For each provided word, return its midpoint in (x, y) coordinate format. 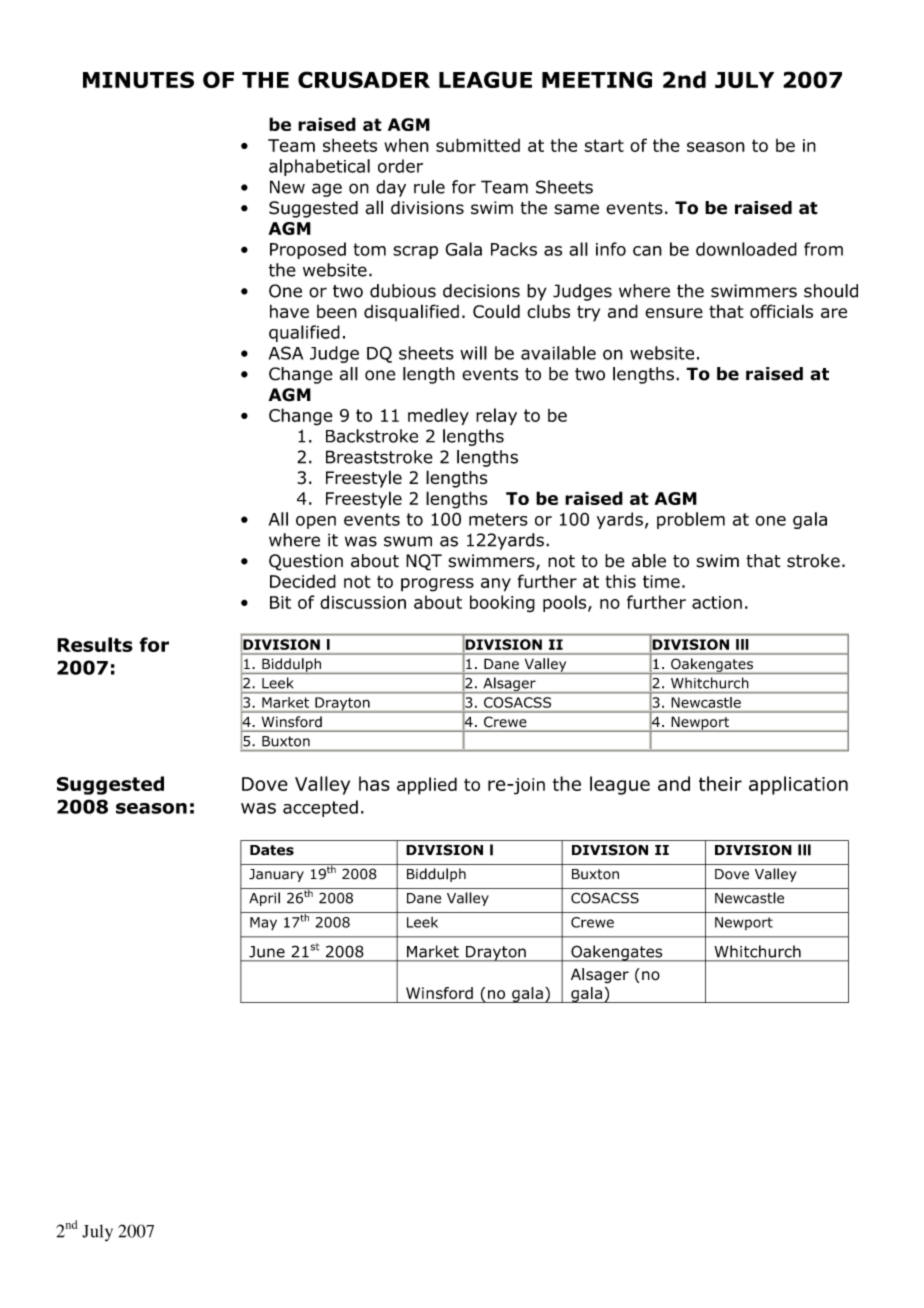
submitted (478, 145)
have (289, 311)
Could (496, 311)
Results (95, 644)
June (267, 952)
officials (781, 311)
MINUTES (138, 79)
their (720, 783)
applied (427, 786)
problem (691, 520)
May (263, 923)
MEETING (597, 79)
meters (498, 519)
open (316, 522)
